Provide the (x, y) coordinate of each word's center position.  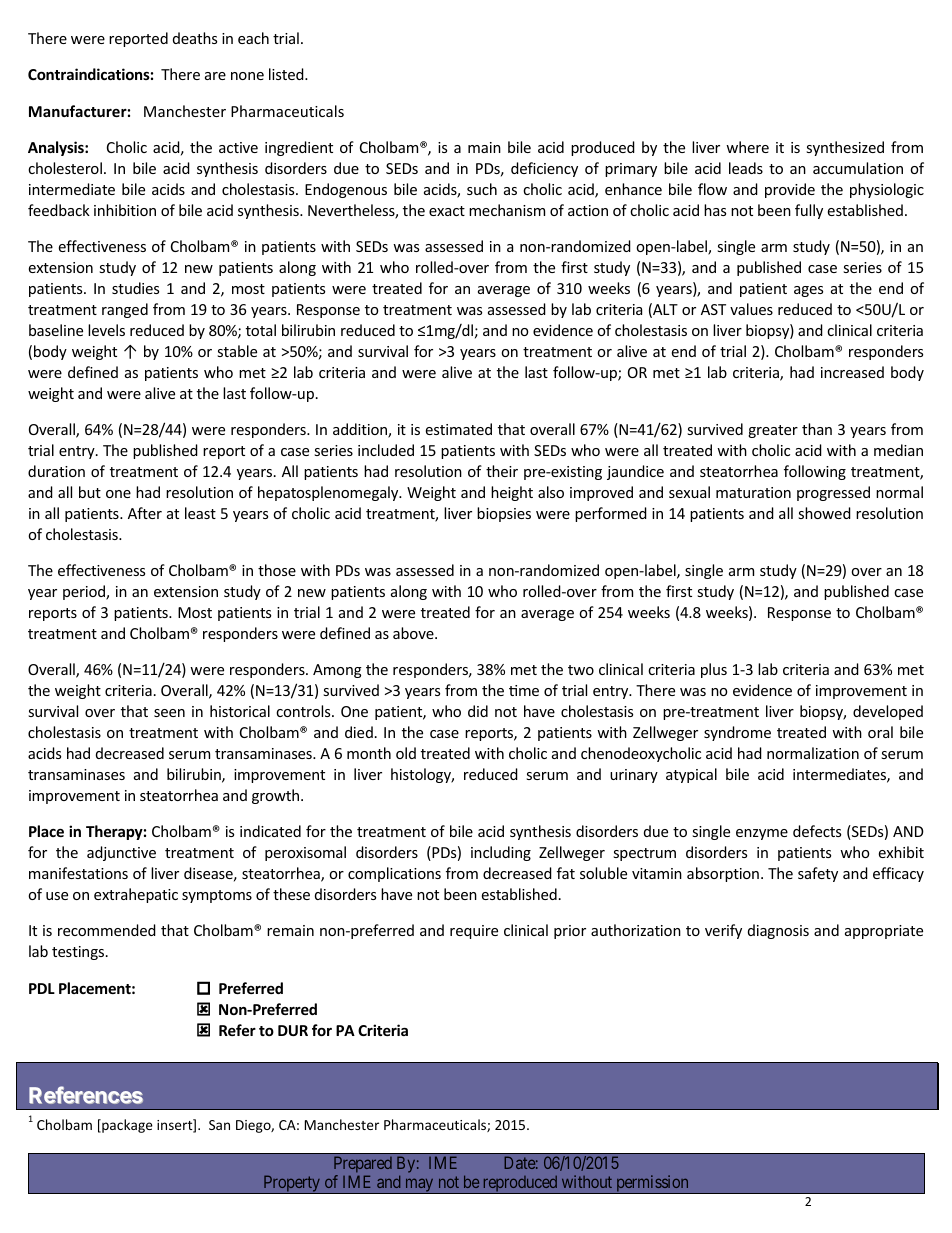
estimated (459, 429)
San (219, 1125)
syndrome (737, 733)
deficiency (544, 169)
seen (169, 713)
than (817, 429)
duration (56, 471)
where (747, 147)
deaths (195, 38)
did (478, 711)
